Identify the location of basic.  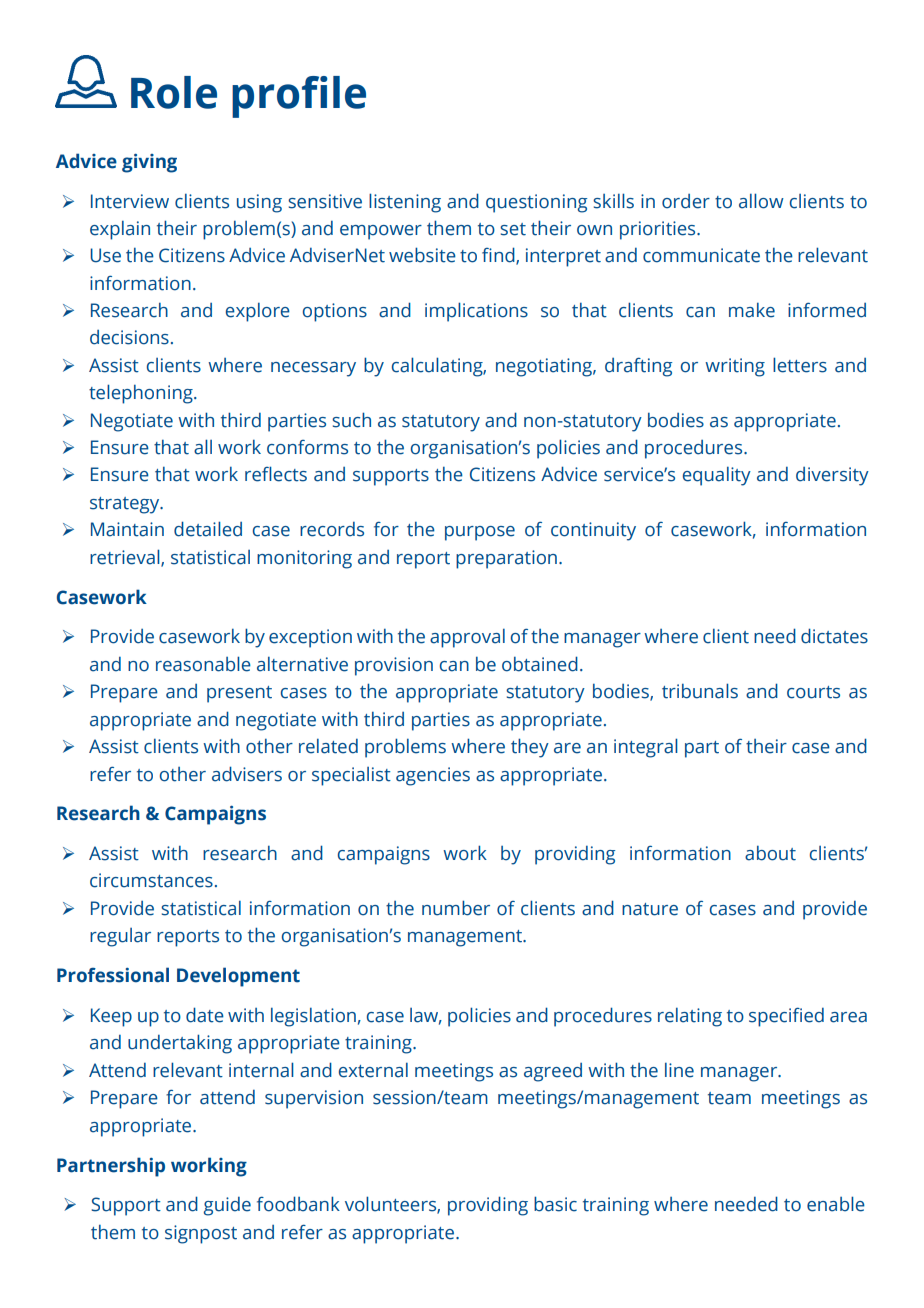
(555, 1204).
